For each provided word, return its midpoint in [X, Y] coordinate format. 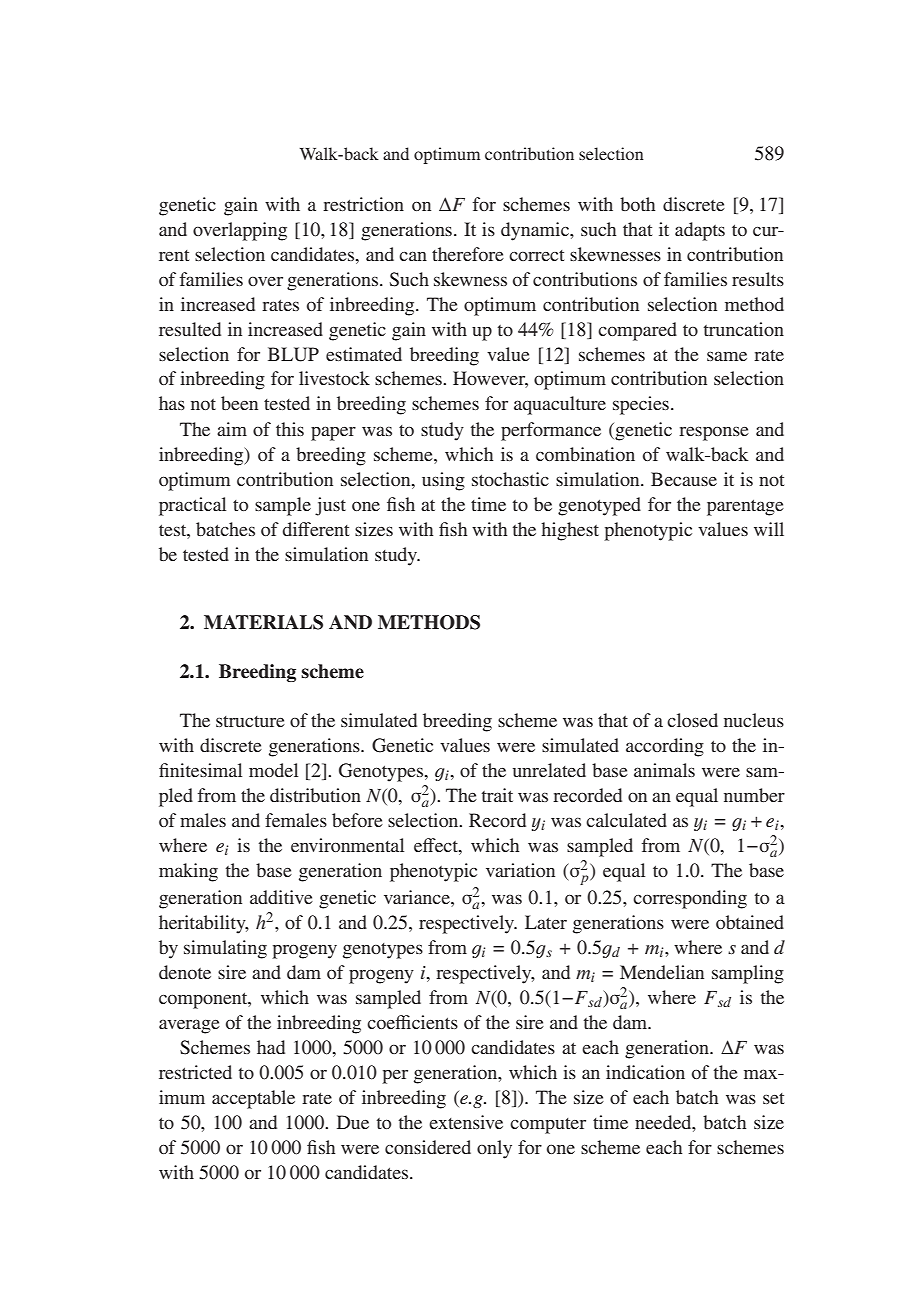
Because [684, 479]
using [443, 481]
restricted [195, 1072]
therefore [468, 254]
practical [192, 506]
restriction [363, 204]
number [754, 795]
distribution [315, 795]
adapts [700, 231]
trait [497, 795]
